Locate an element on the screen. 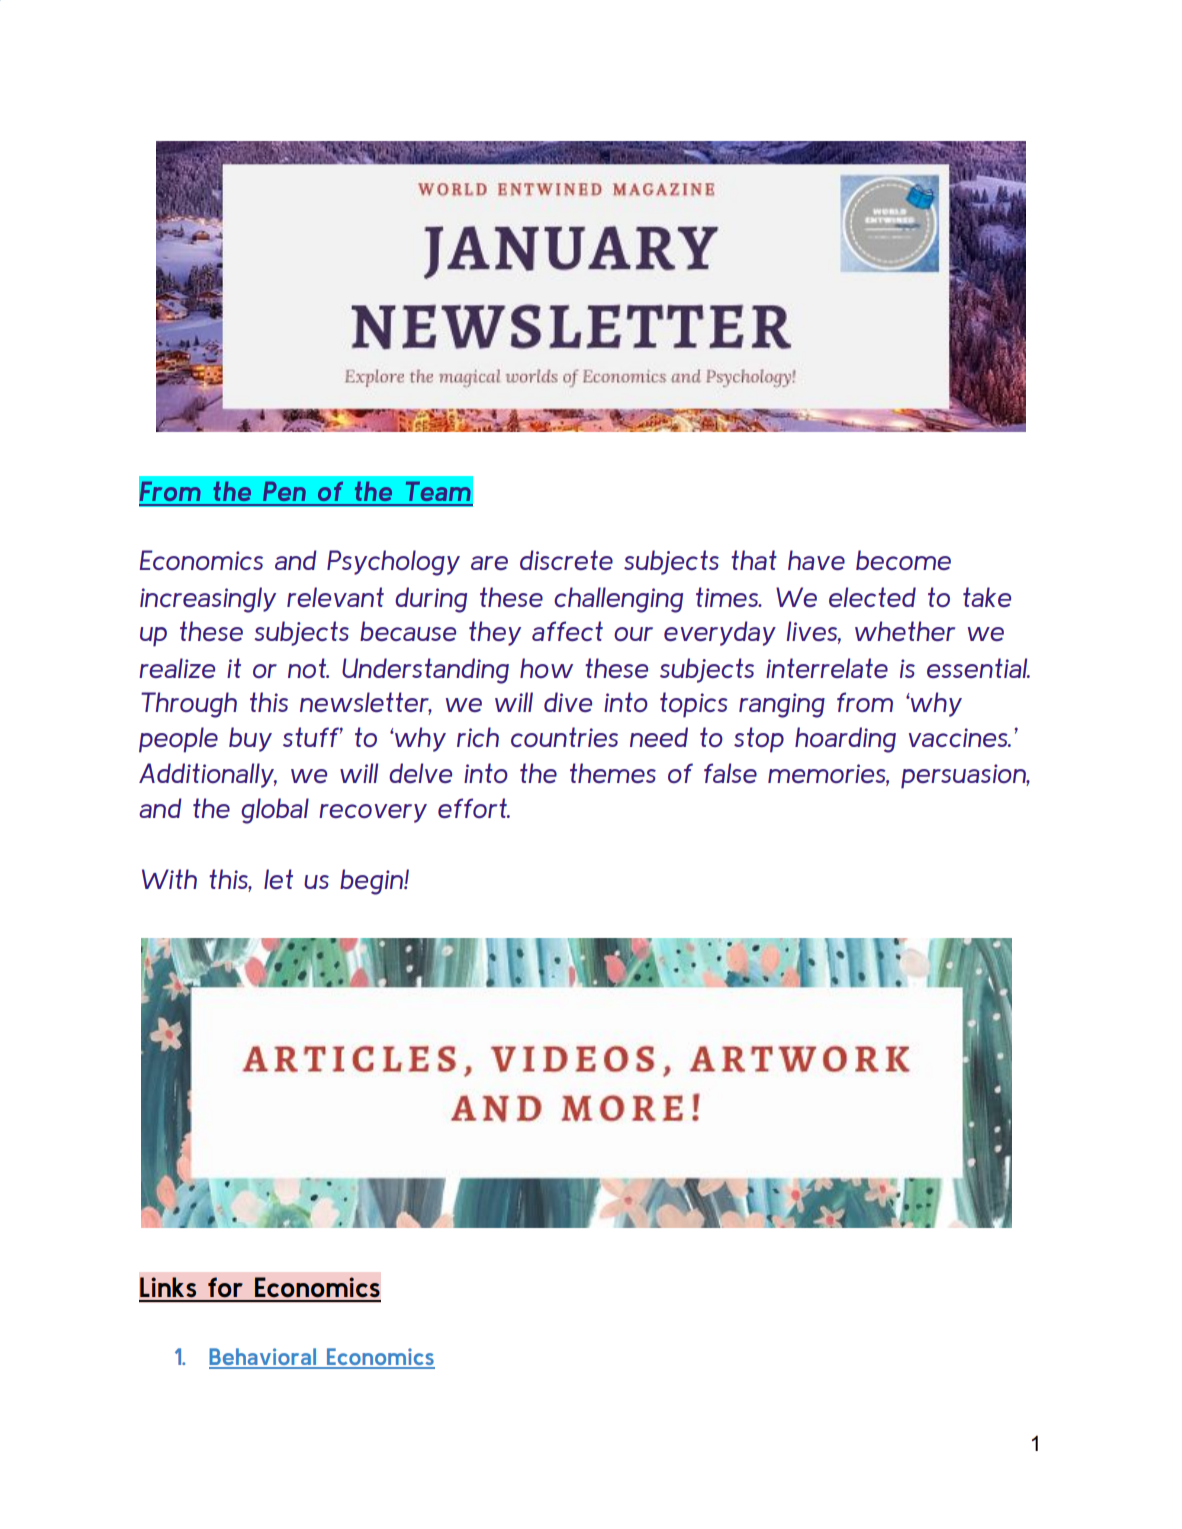 The height and width of the screenshot is (1529, 1182). begin is located at coordinates (372, 882).
